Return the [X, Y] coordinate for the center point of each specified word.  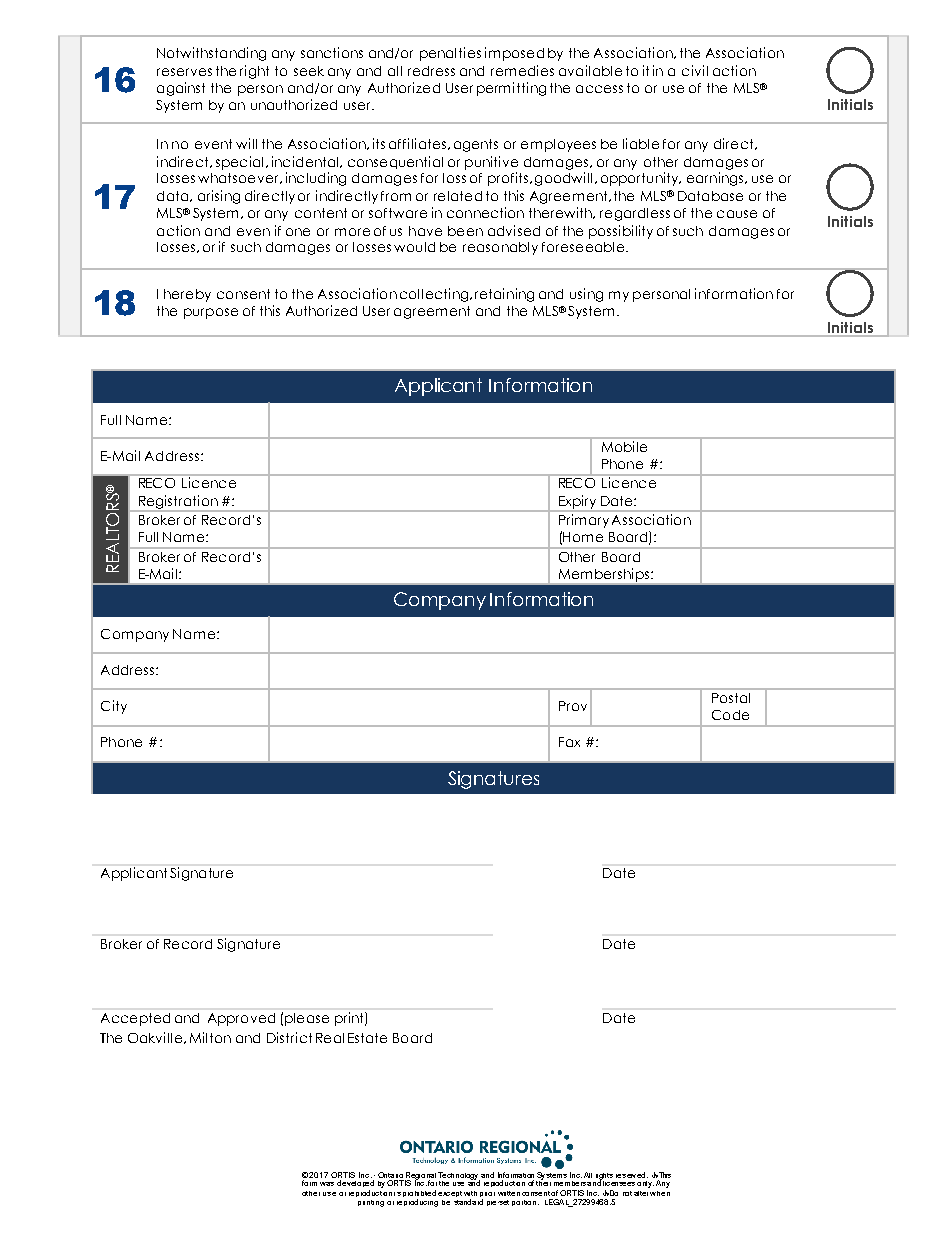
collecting [435, 295]
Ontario [392, 1176]
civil [695, 70]
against [181, 89]
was [327, 1184]
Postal [731, 698]
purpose [211, 313]
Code [730, 715]
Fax [569, 742]
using [586, 295]
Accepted [135, 1019]
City [114, 707]
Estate [367, 1038]
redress [431, 71]
